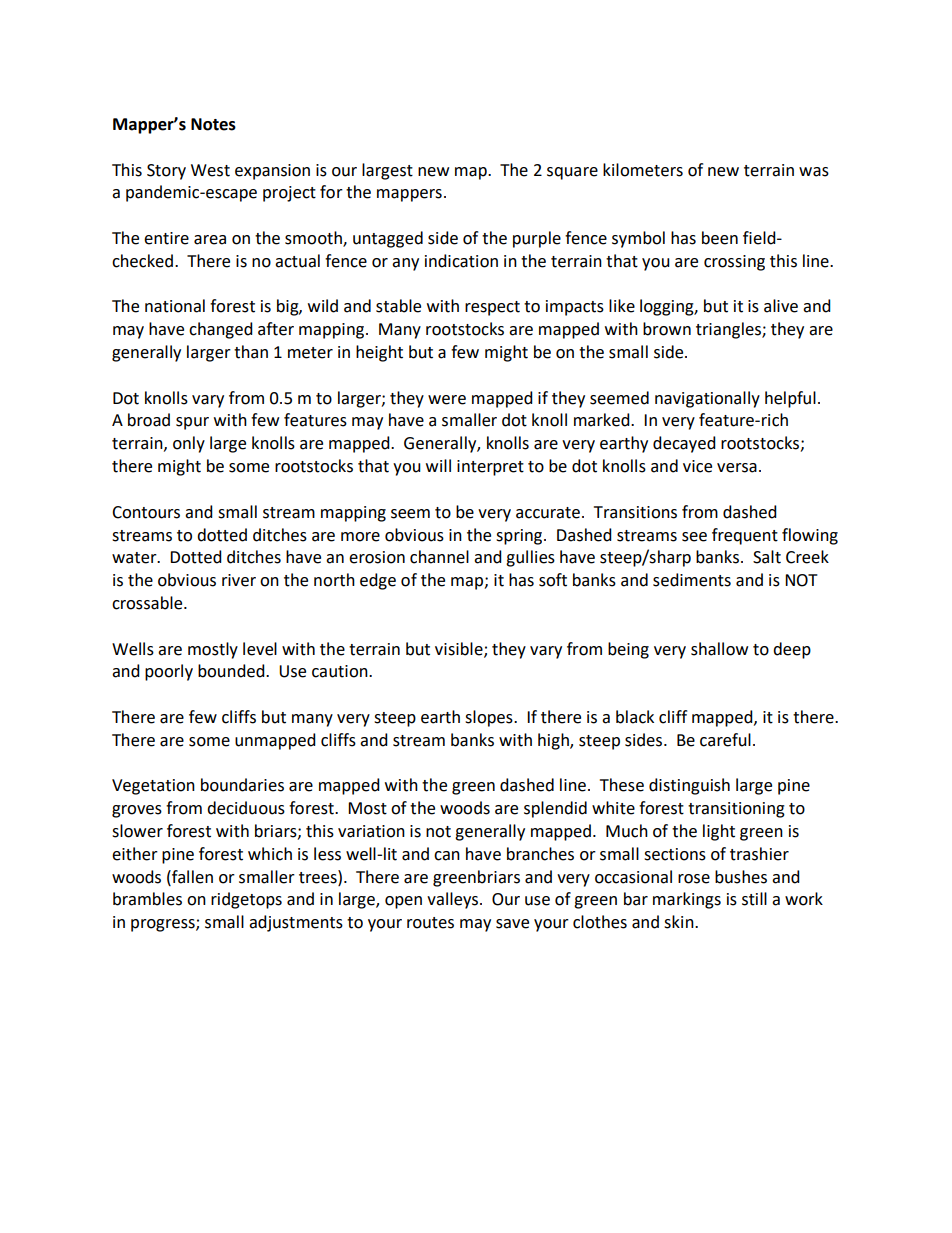 This document has height=1233, width=952. I want to click on square, so click(572, 173).
